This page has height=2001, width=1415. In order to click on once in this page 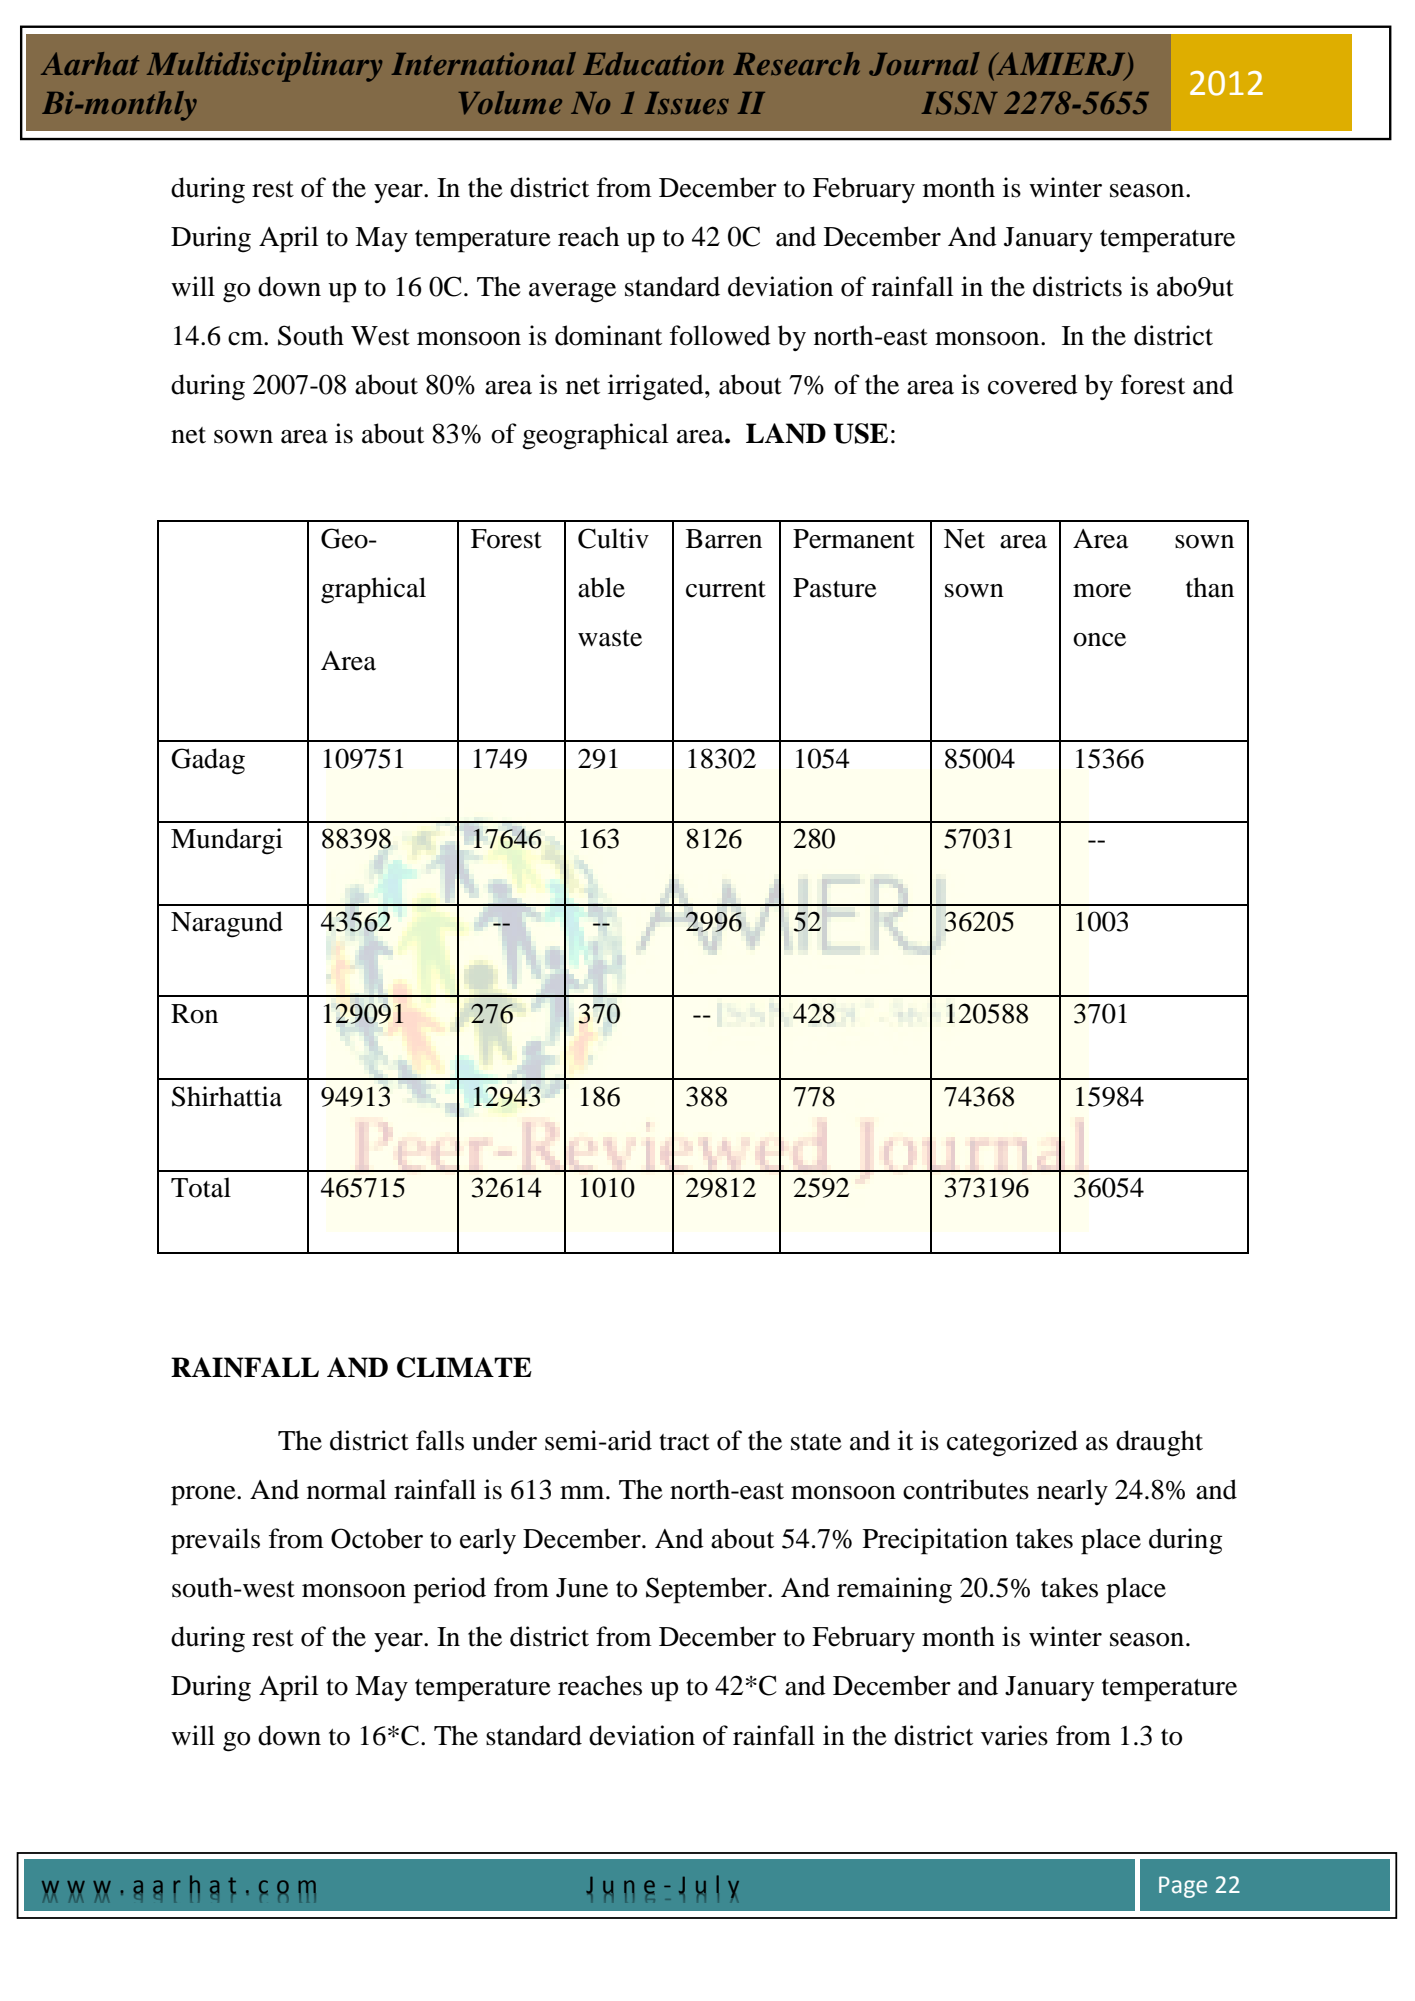, I will do `click(1099, 640)`.
